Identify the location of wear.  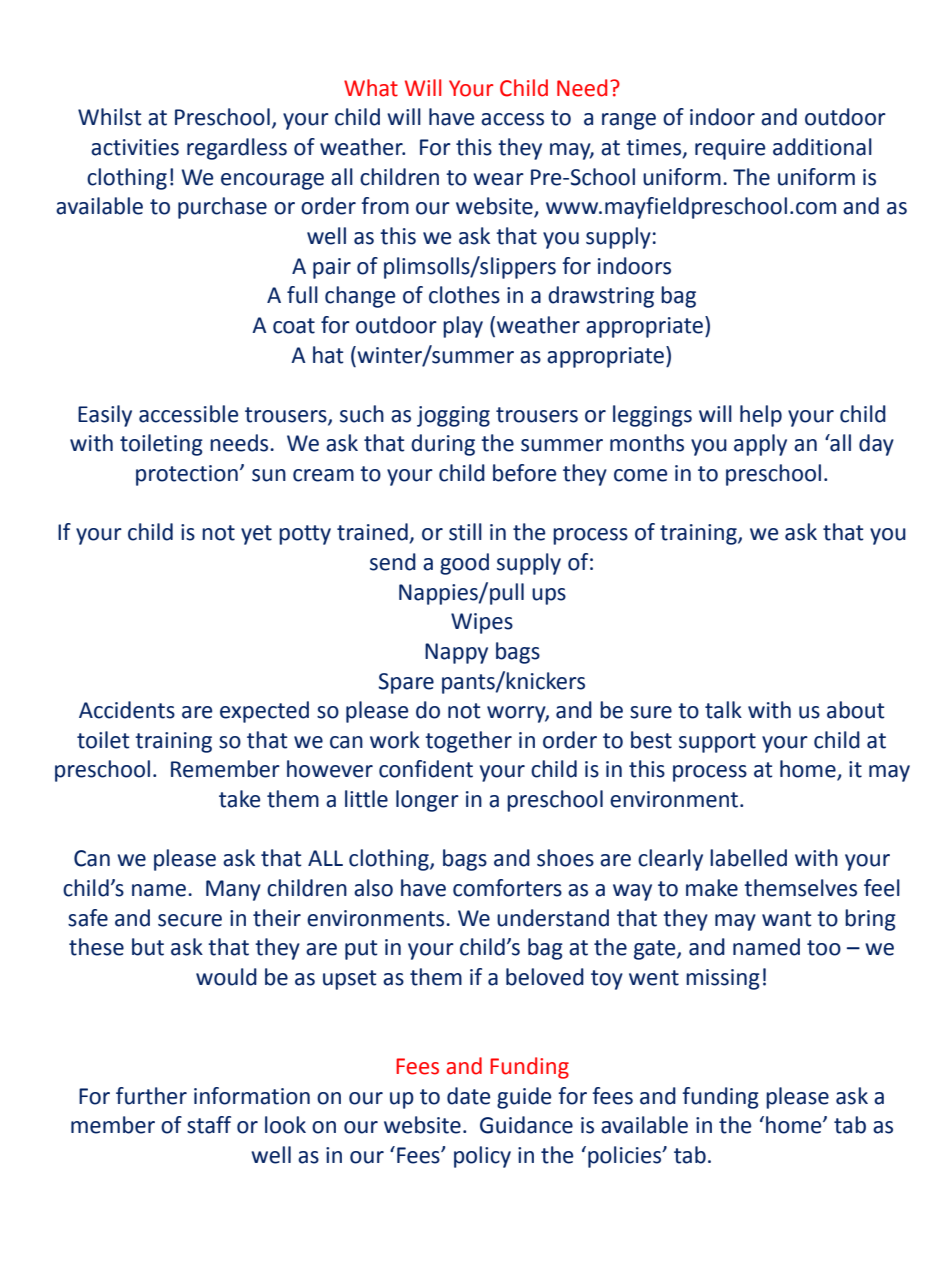
(498, 179).
